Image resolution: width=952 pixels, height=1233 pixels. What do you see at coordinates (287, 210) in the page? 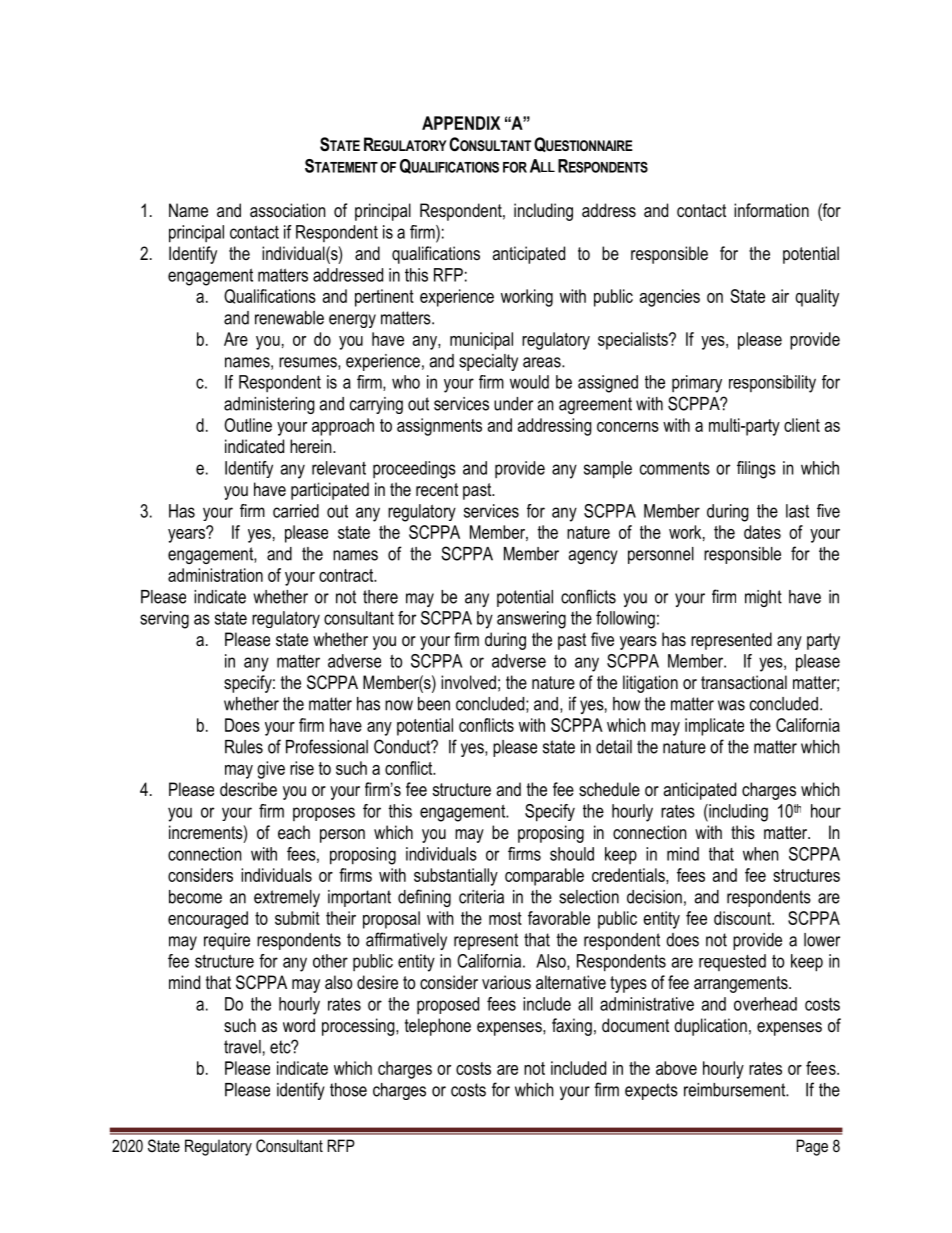
I see `association` at bounding box center [287, 210].
